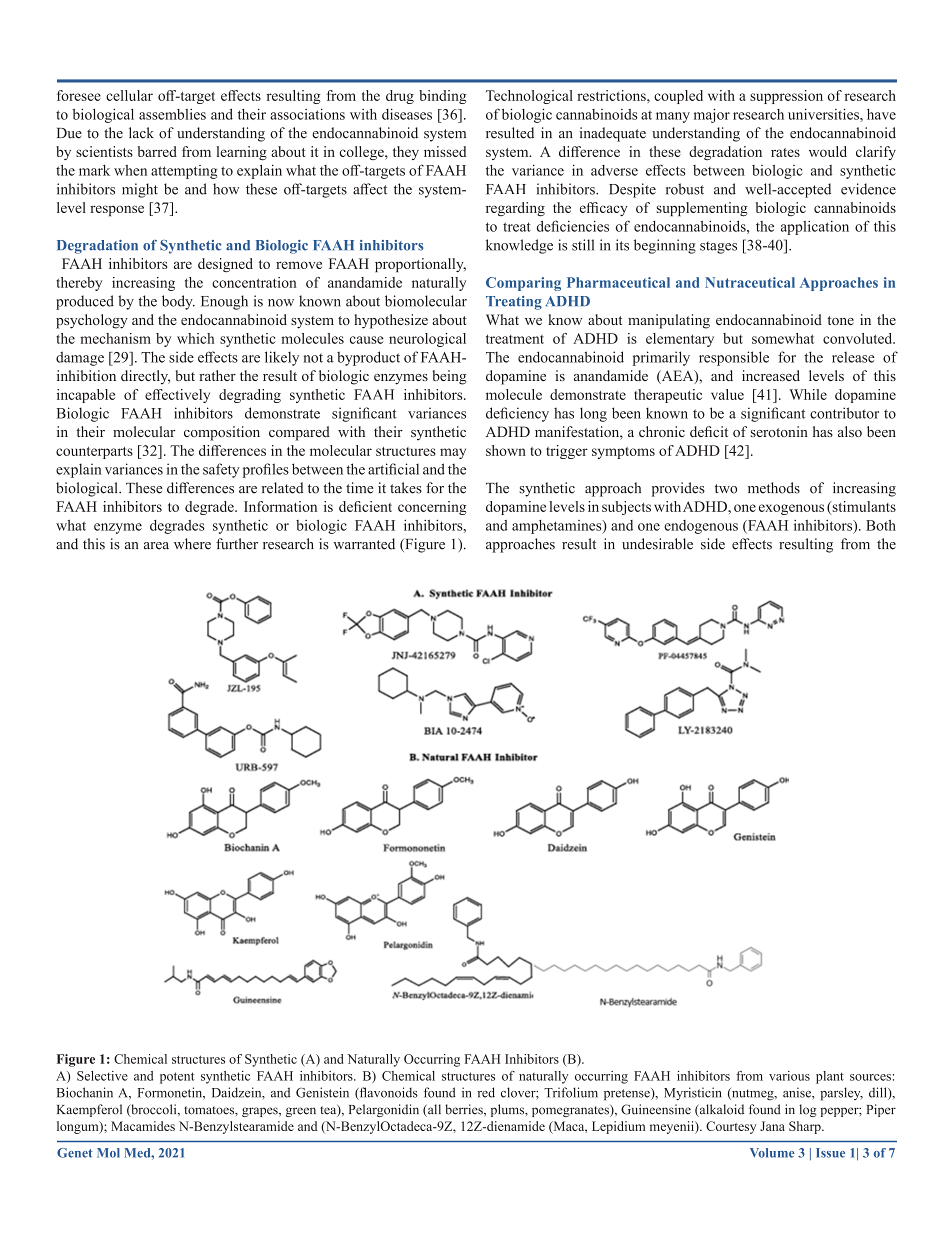 This document has height=1233, width=952. What do you see at coordinates (571, 1111) in the document?
I see `pomegranates` at bounding box center [571, 1111].
